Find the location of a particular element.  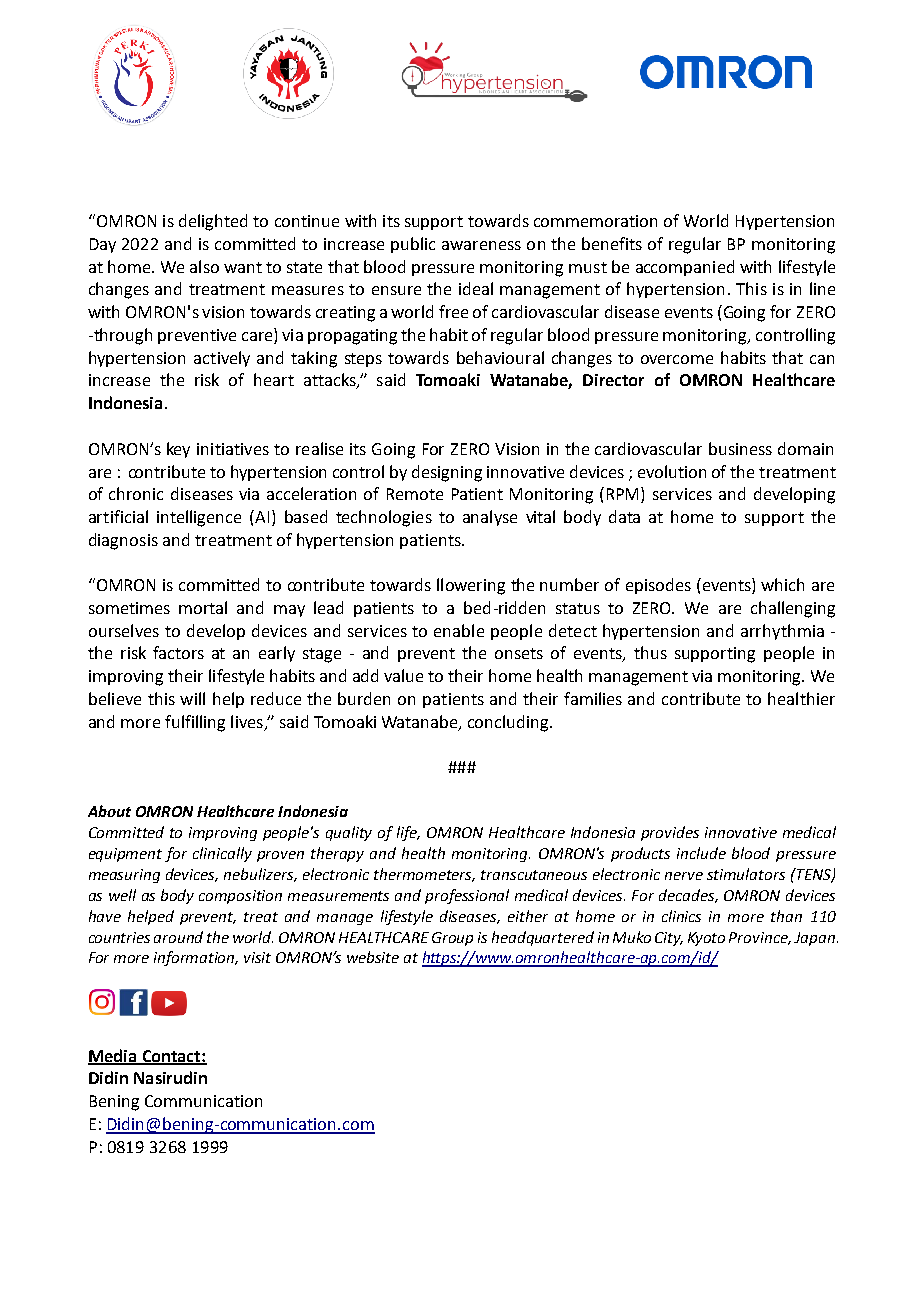

intelligence is located at coordinates (199, 518).
